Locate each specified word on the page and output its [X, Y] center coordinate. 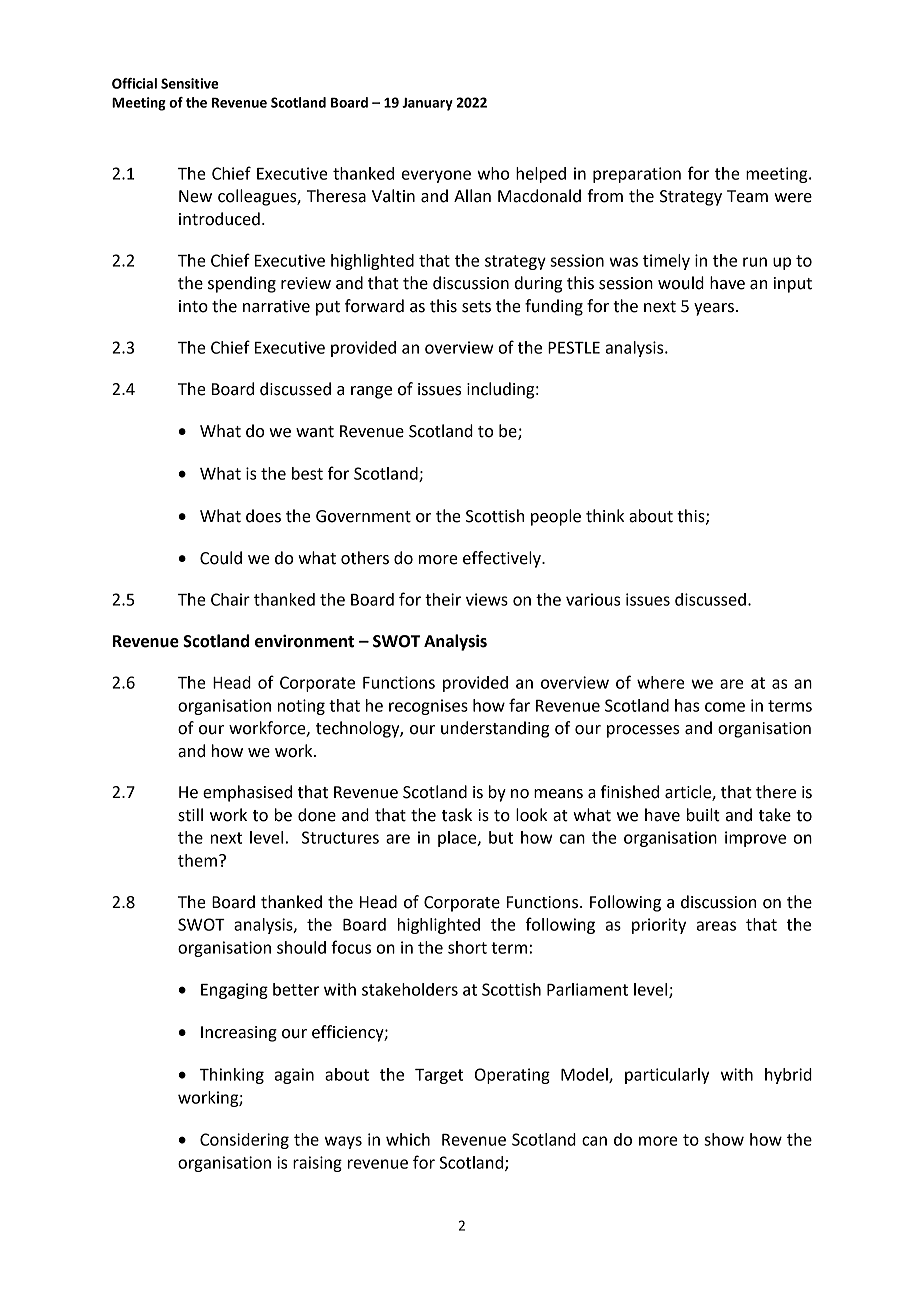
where [661, 682]
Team [747, 196]
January [427, 104]
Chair [230, 599]
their [443, 599]
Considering [244, 1141]
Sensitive [189, 83]
